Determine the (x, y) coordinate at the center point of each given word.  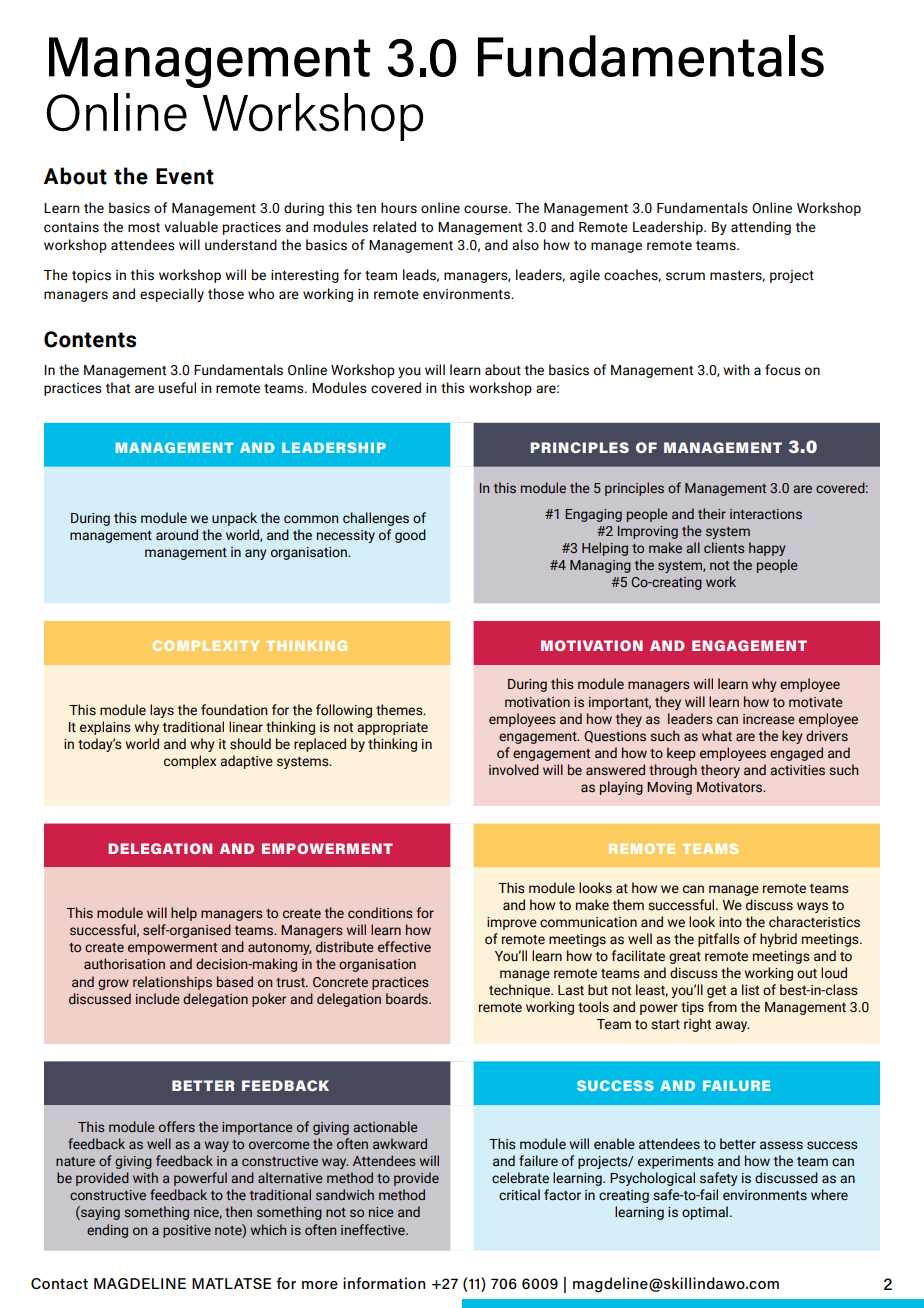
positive (187, 1231)
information (384, 1283)
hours (399, 208)
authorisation (124, 963)
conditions (380, 912)
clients (724, 547)
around (177, 535)
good (410, 536)
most (144, 228)
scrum (685, 276)
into (730, 922)
